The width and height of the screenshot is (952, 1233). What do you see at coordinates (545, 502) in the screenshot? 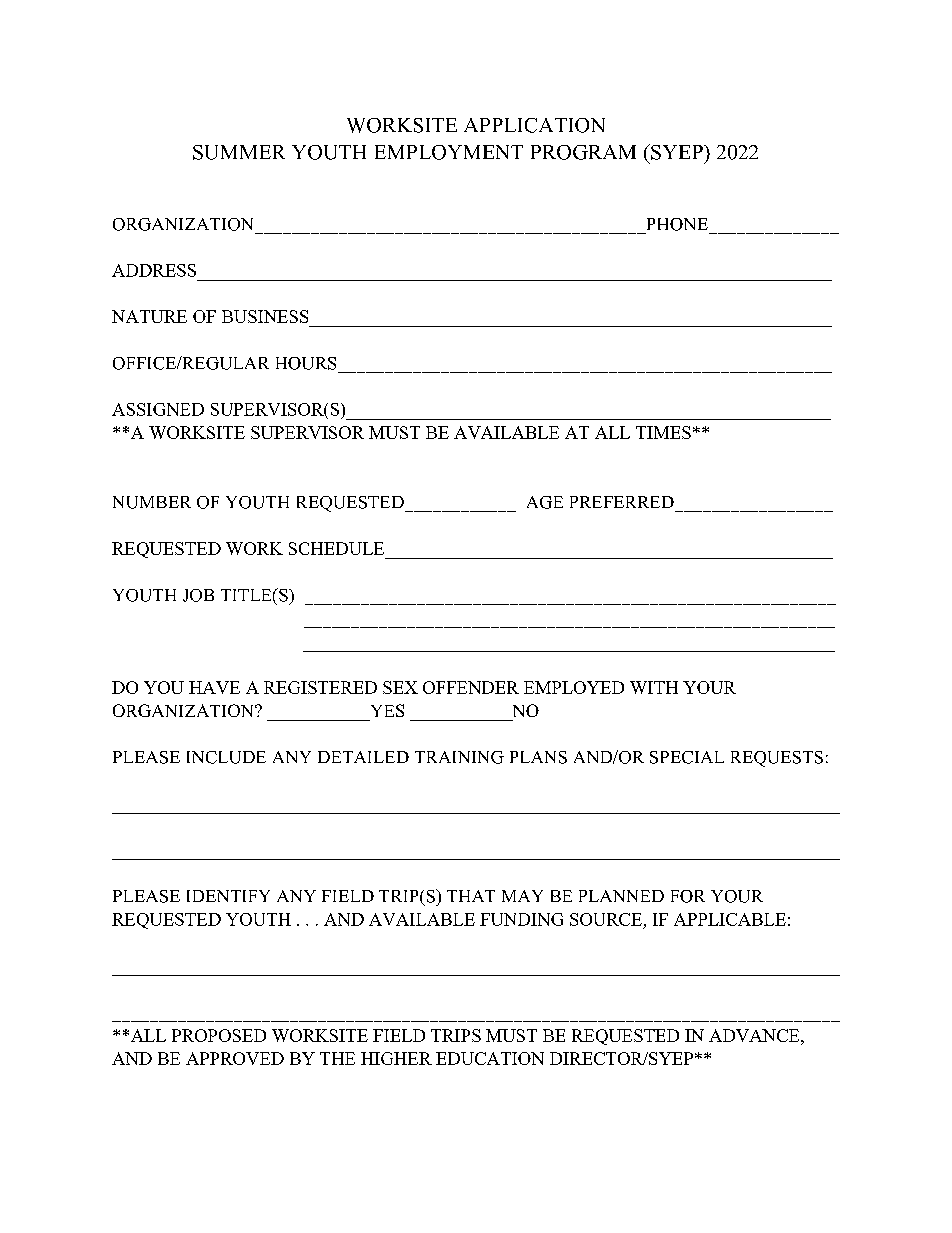
I see `AGE` at bounding box center [545, 502].
